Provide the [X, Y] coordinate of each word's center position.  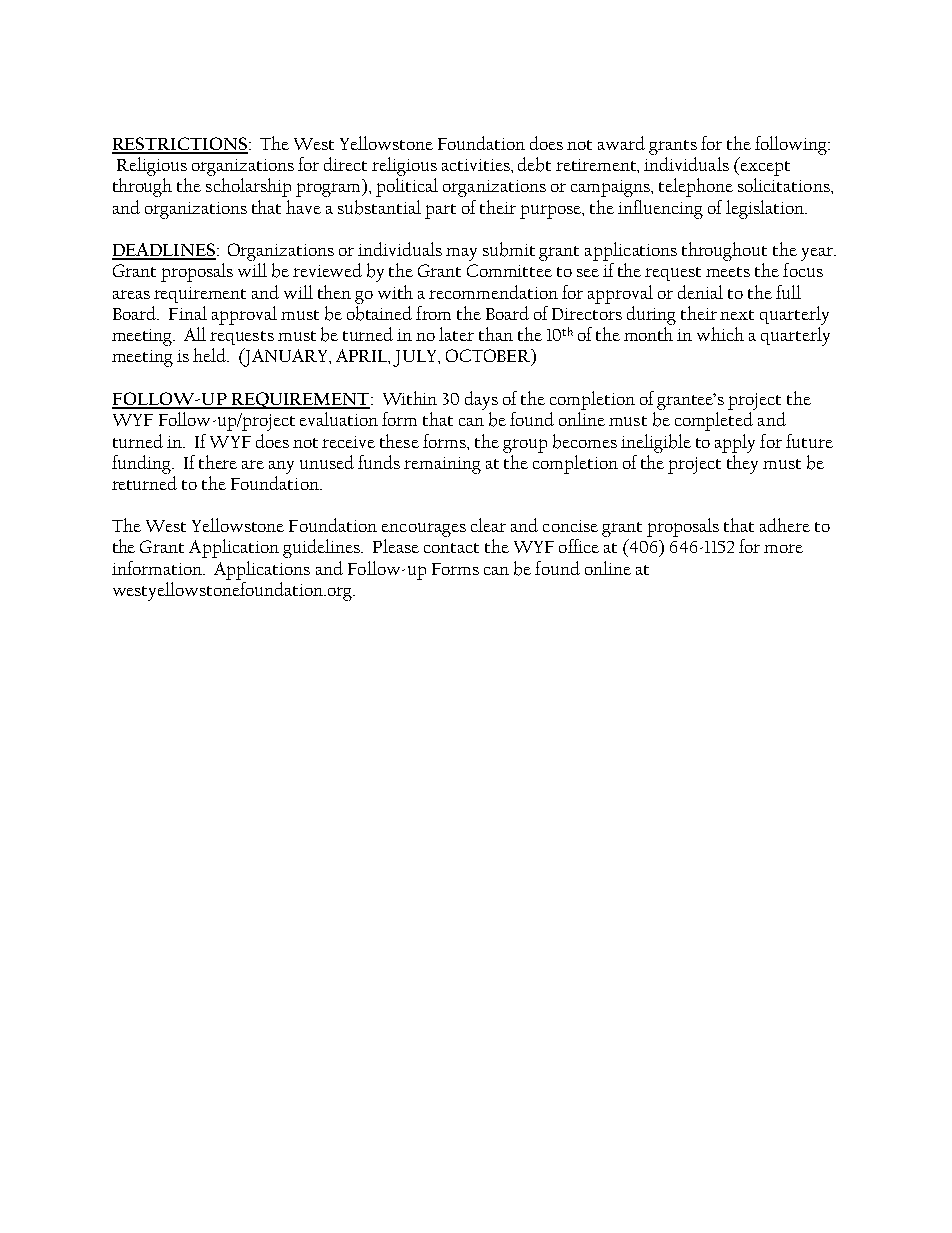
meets [728, 272]
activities [477, 165]
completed [714, 421]
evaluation [339, 419]
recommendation [493, 292]
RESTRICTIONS [181, 145]
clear [488, 525]
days [481, 400]
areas [131, 294]
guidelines [322, 548]
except [764, 168]
